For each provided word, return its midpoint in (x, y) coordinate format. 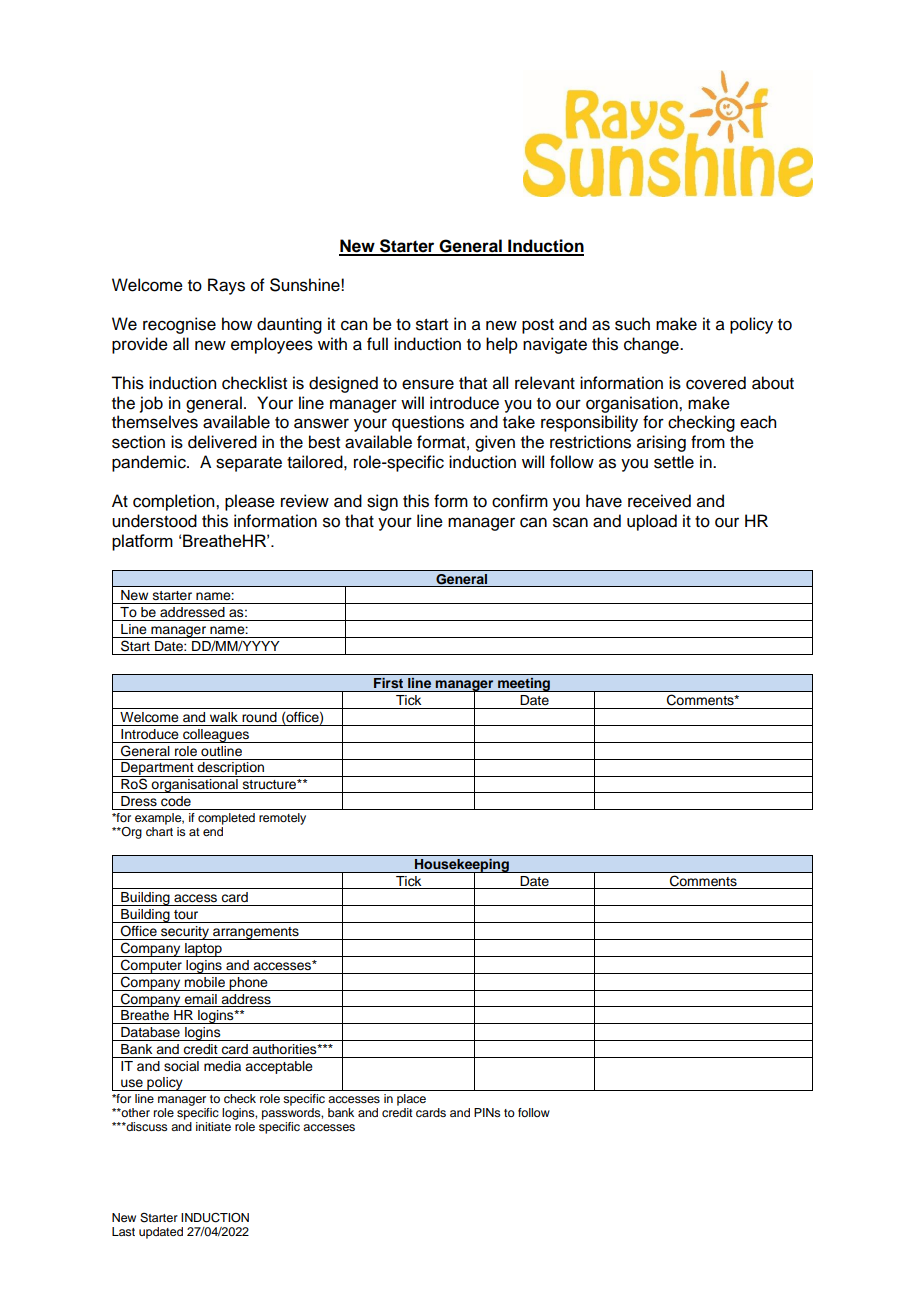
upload (652, 522)
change (652, 345)
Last (123, 1231)
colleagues (216, 736)
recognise (179, 325)
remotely (282, 819)
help (502, 345)
